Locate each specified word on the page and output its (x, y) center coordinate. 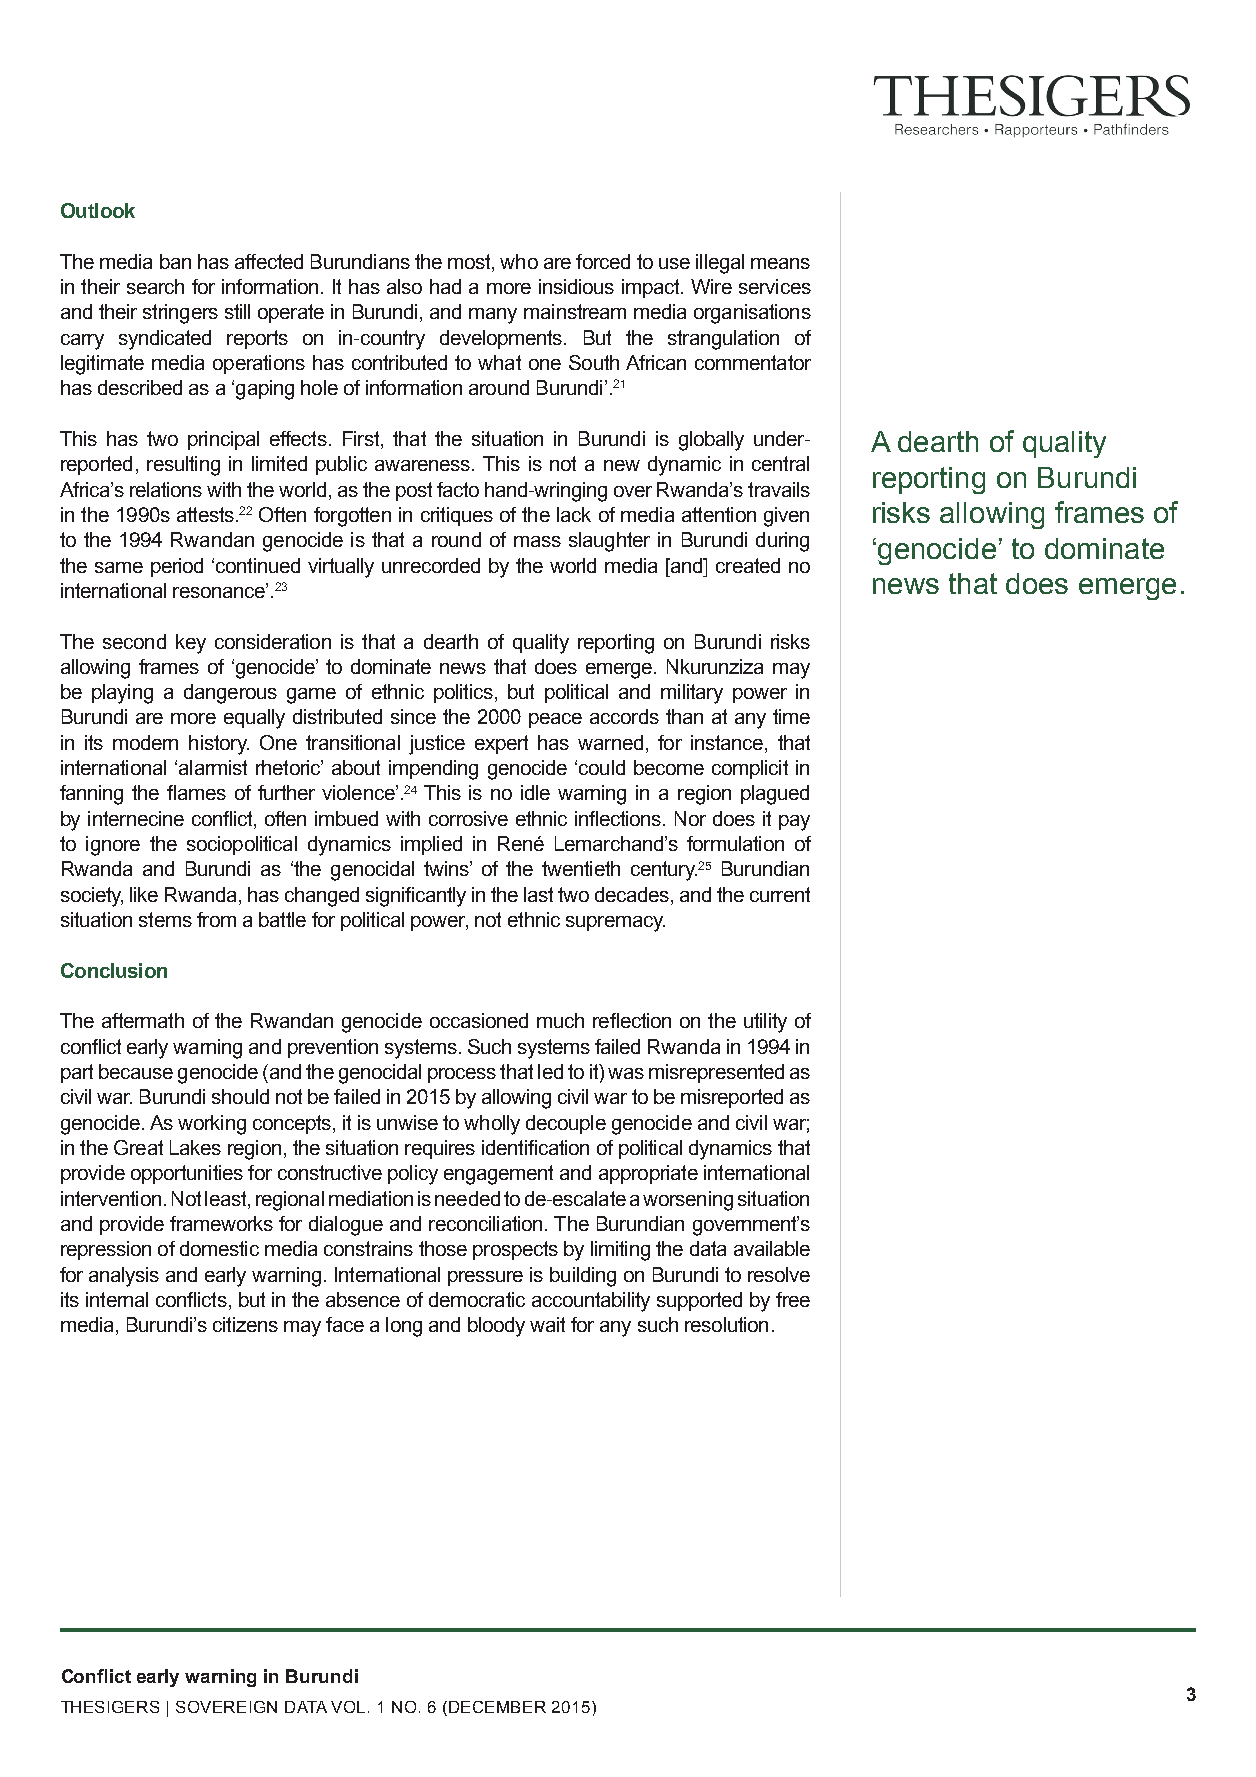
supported (699, 1301)
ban (175, 261)
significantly (416, 897)
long (404, 1327)
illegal (720, 264)
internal (117, 1299)
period (177, 567)
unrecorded (431, 565)
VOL (350, 1707)
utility (765, 1023)
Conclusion (114, 970)
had (445, 286)
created (748, 565)
